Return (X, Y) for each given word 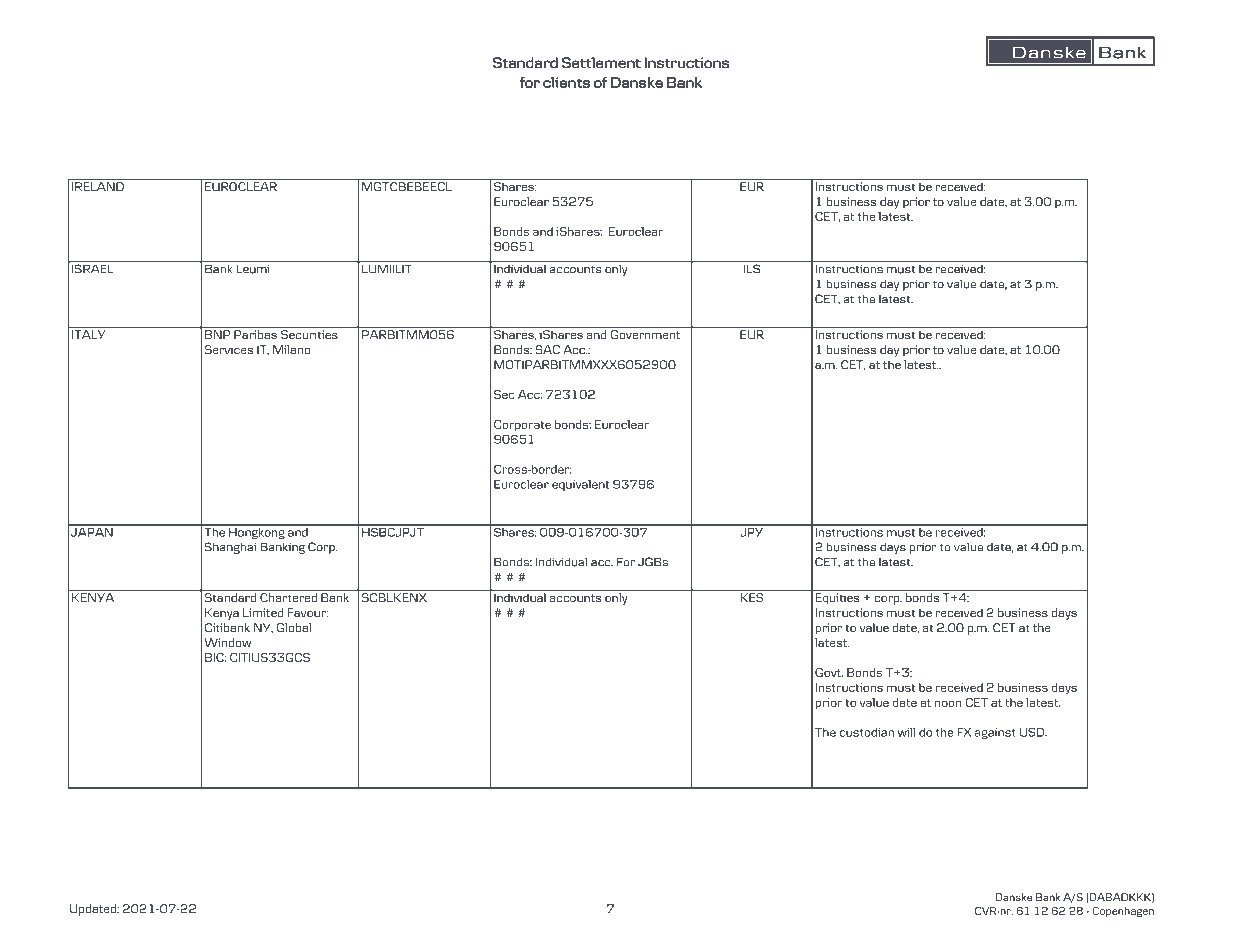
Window (227, 642)
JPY (751, 531)
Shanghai (230, 548)
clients (566, 82)
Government (645, 334)
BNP (217, 334)
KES (752, 597)
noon (948, 703)
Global (293, 627)
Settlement (601, 62)
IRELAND (98, 186)
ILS (752, 268)
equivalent (580, 485)
